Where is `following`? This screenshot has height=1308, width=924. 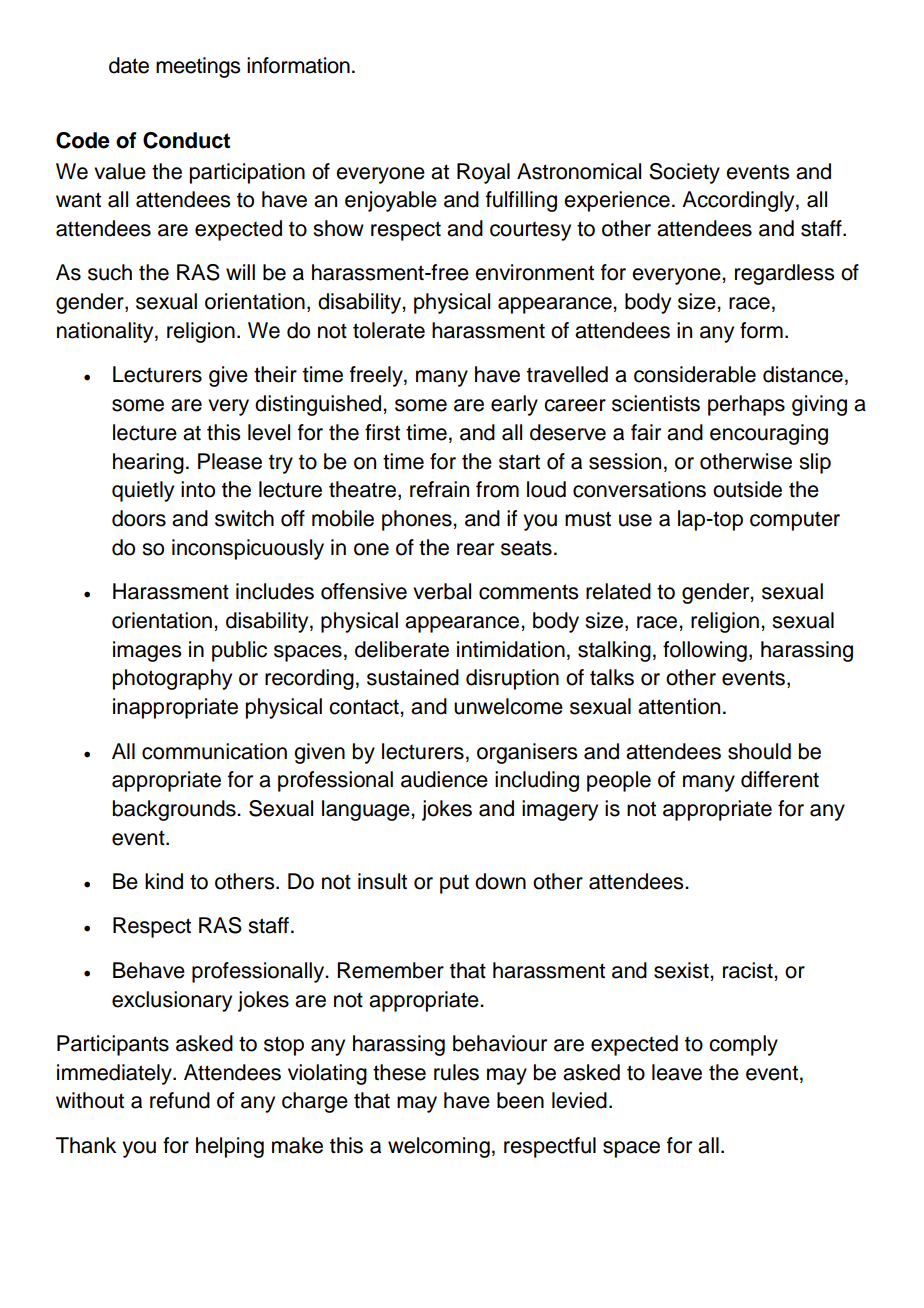 following is located at coordinates (705, 651).
